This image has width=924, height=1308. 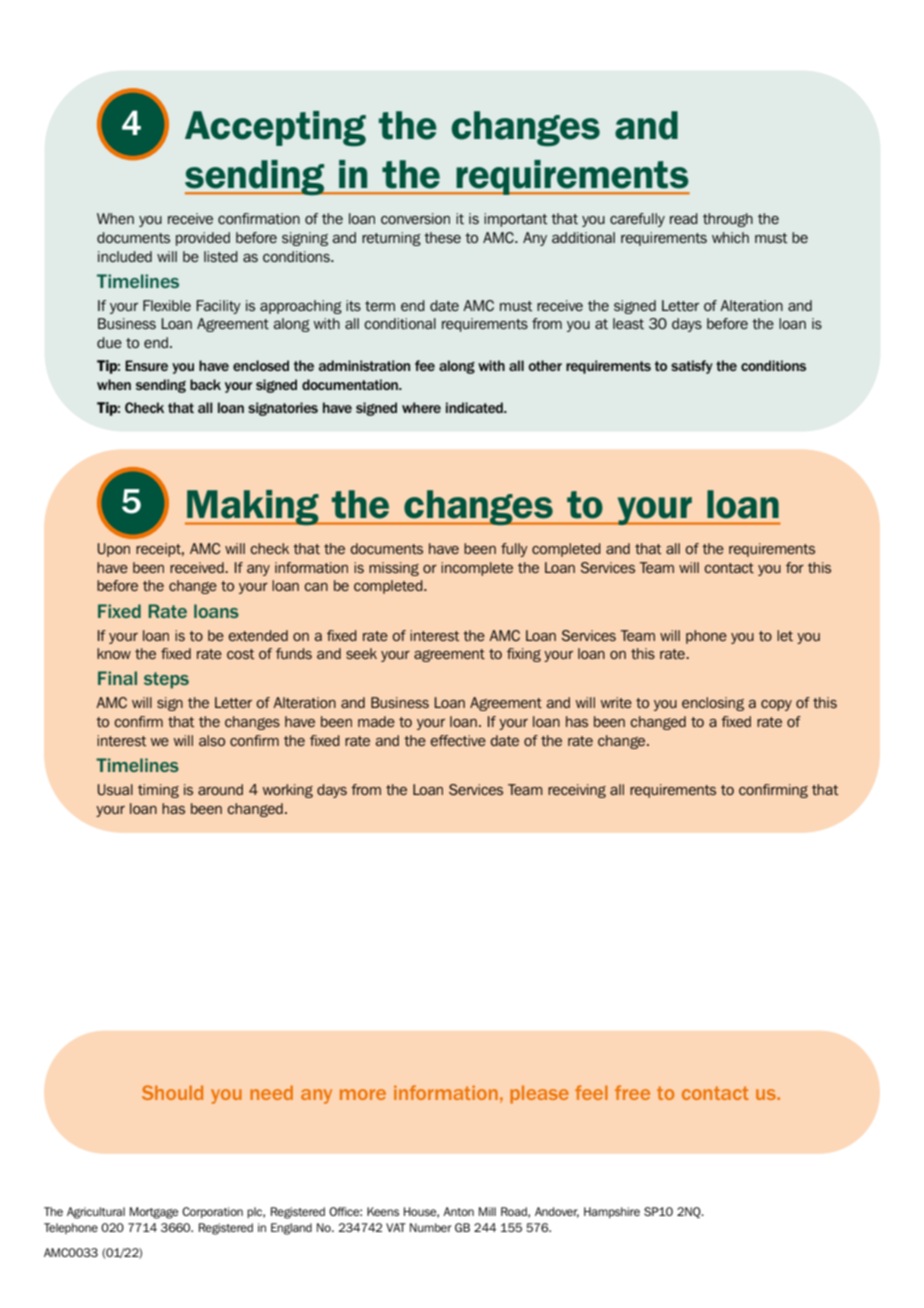 I want to click on Hampshire, so click(x=612, y=1212).
